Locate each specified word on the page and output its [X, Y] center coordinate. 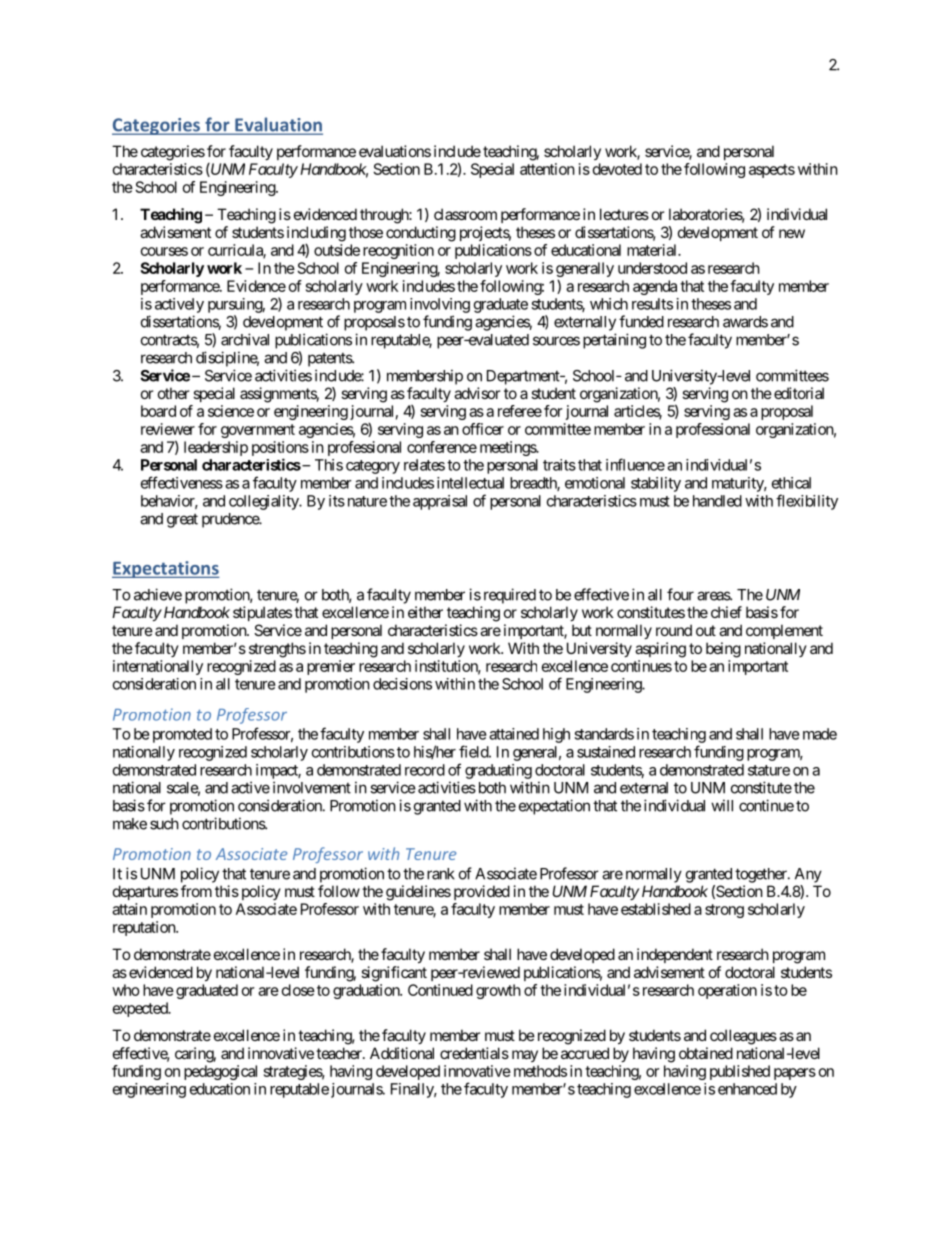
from [196, 891]
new [792, 233]
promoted [182, 735]
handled [717, 501]
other [173, 393]
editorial [799, 393]
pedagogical [220, 1072]
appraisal [440, 502]
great [182, 521]
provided [482, 892]
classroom [465, 214]
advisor [477, 393]
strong [724, 911]
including [316, 234]
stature [769, 770]
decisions [402, 684]
